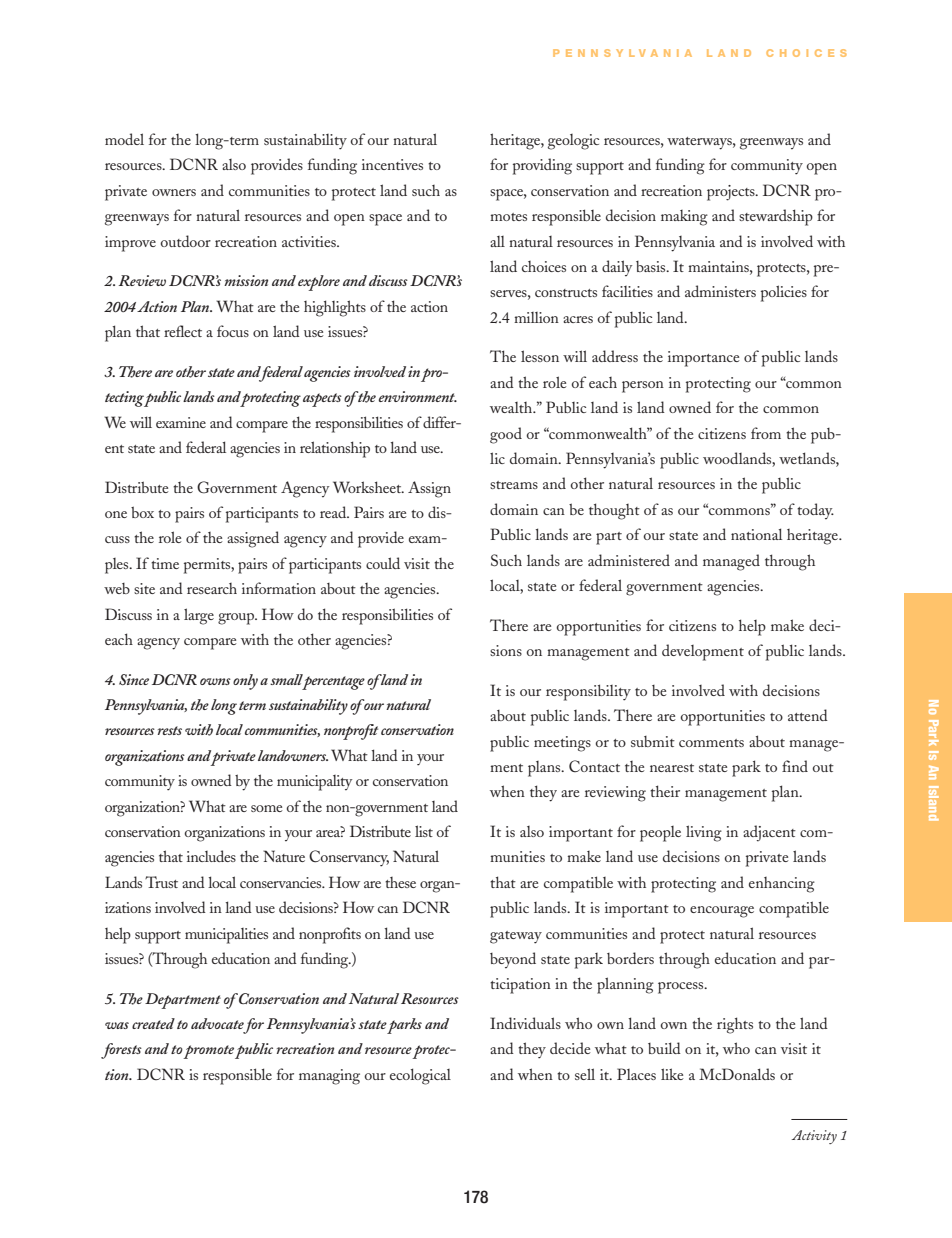  What do you see at coordinates (766, 433) in the screenshot?
I see `from` at bounding box center [766, 433].
